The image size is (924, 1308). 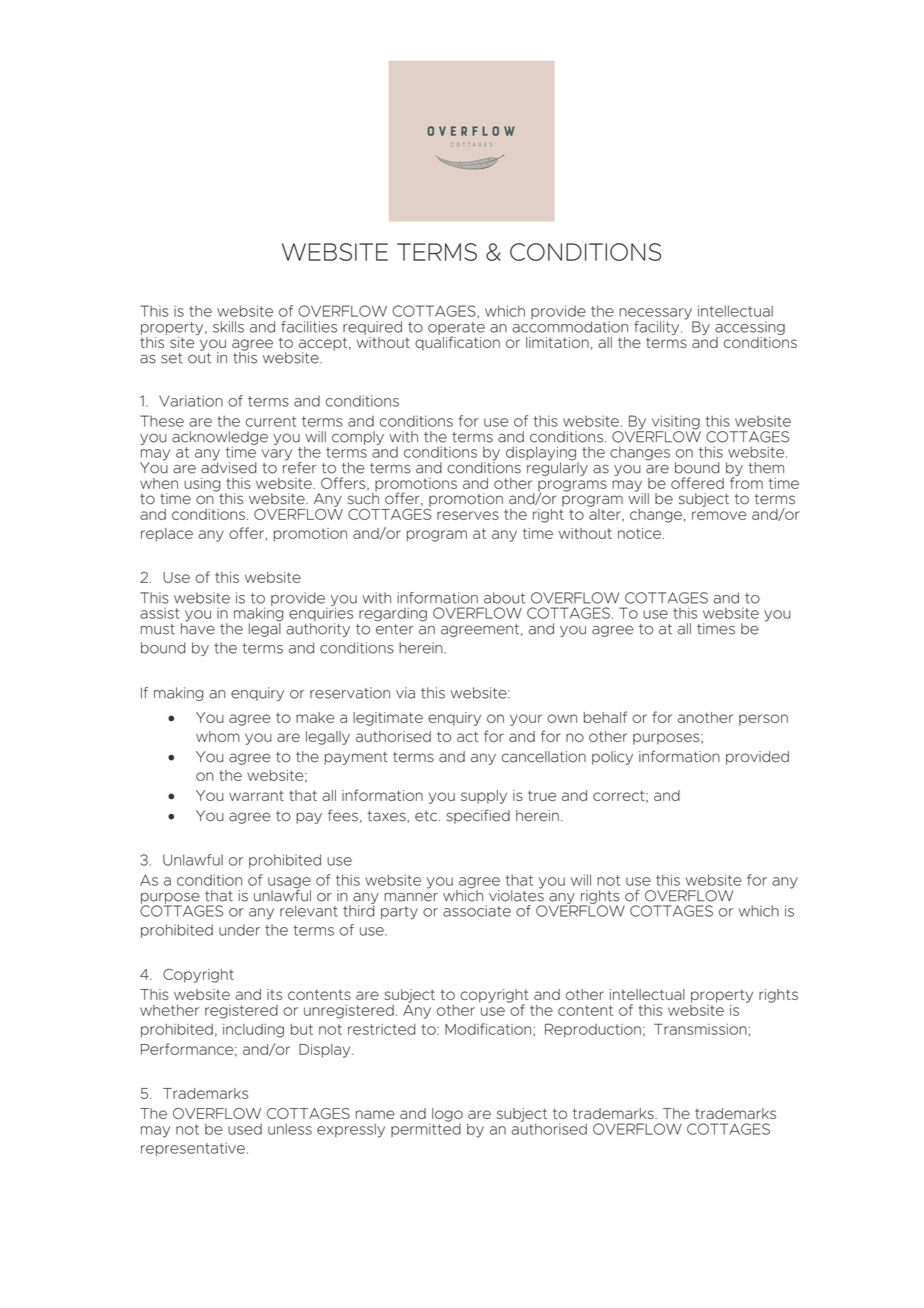 What do you see at coordinates (228, 327) in the screenshot?
I see `skills` at bounding box center [228, 327].
